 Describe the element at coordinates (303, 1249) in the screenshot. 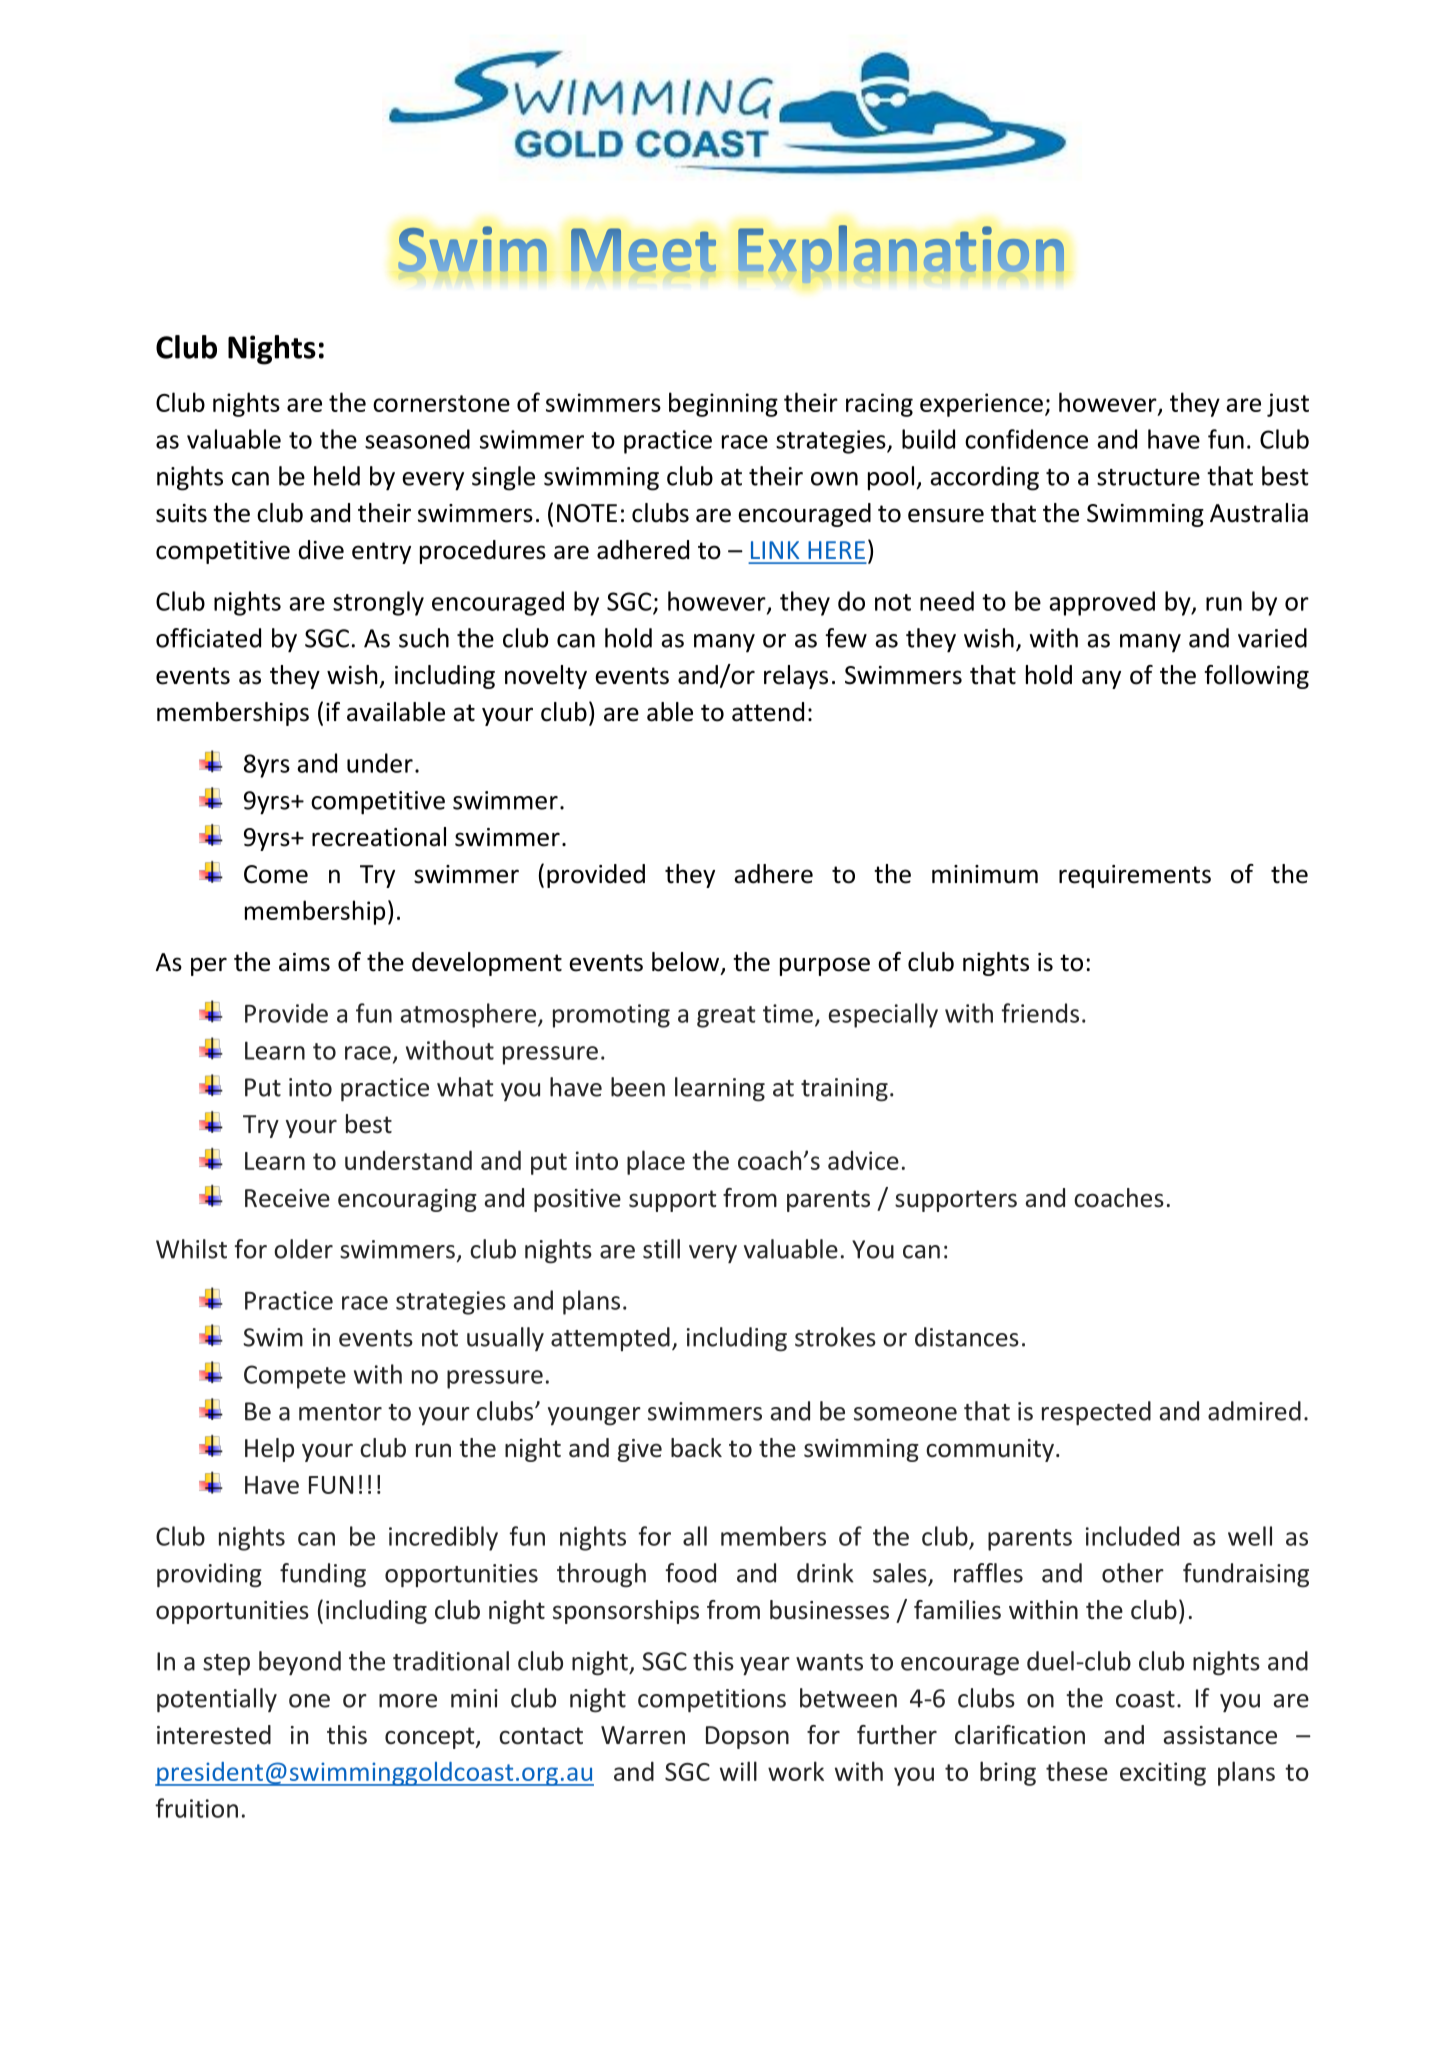

I see `older` at that location.
